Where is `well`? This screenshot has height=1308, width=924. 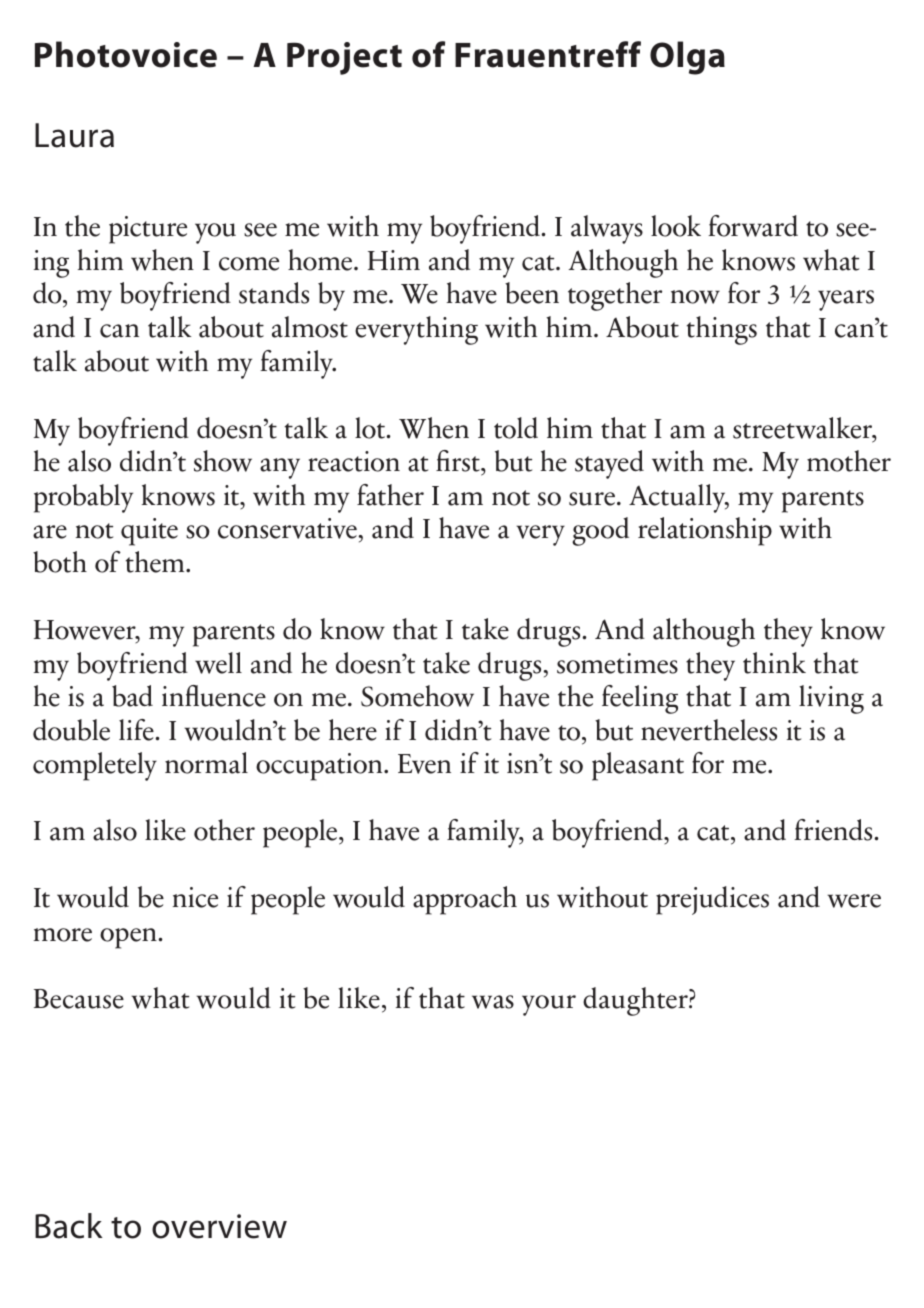
well is located at coordinates (218, 663).
